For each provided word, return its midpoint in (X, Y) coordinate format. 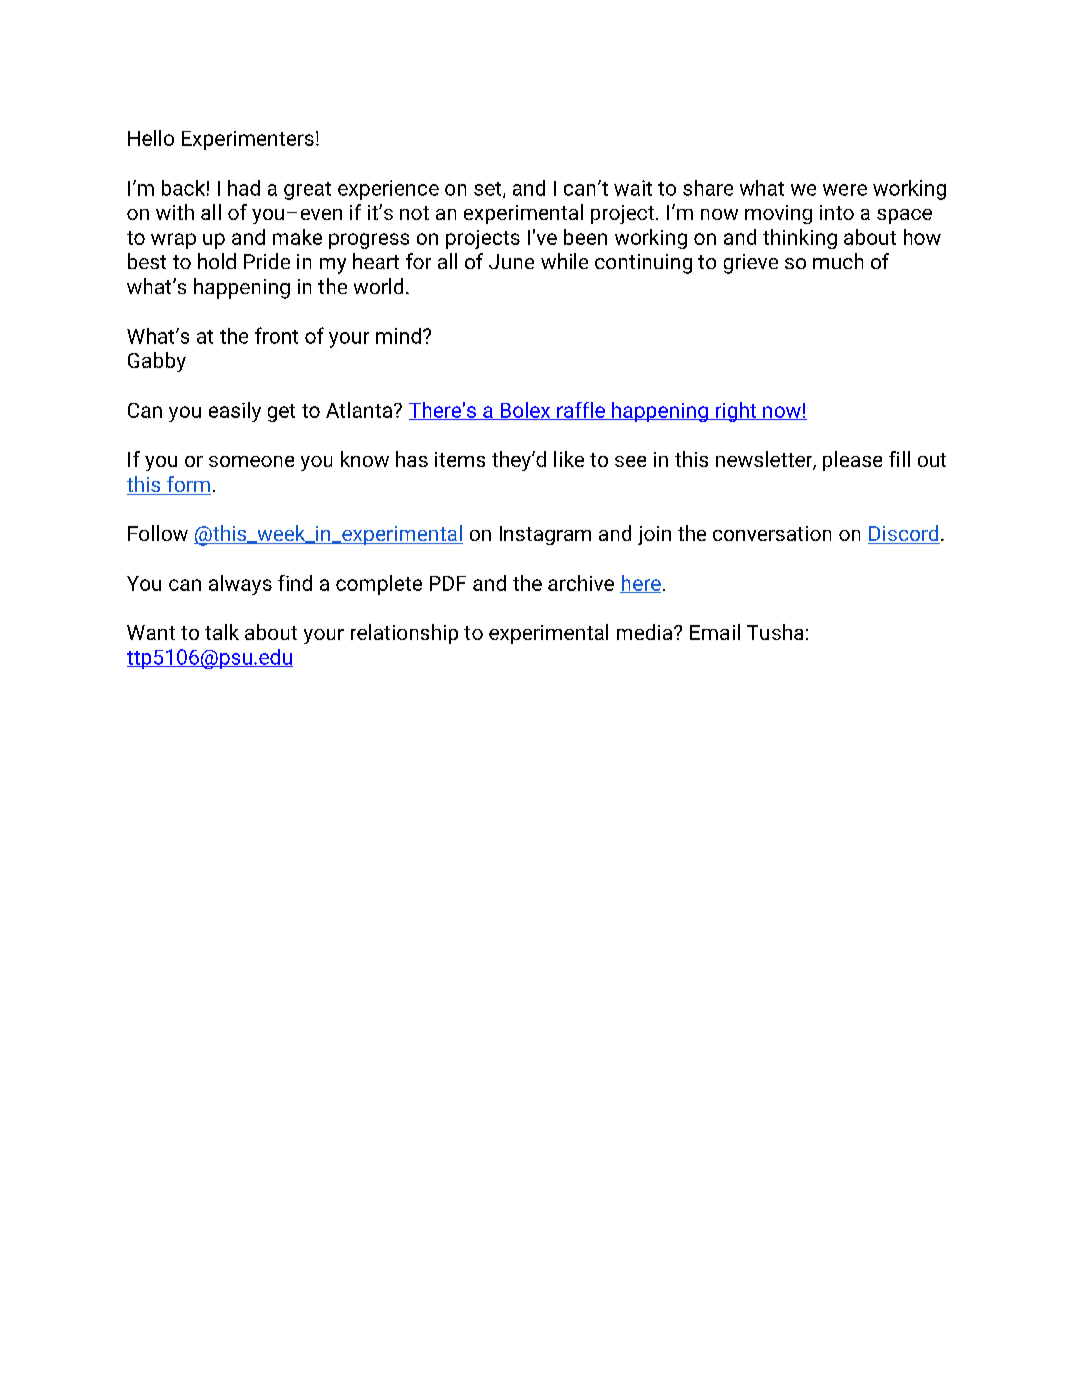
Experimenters (248, 140)
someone (251, 461)
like (569, 459)
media (646, 632)
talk (222, 632)
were (845, 190)
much (838, 261)
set (489, 190)
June (511, 261)
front (276, 335)
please (852, 461)
